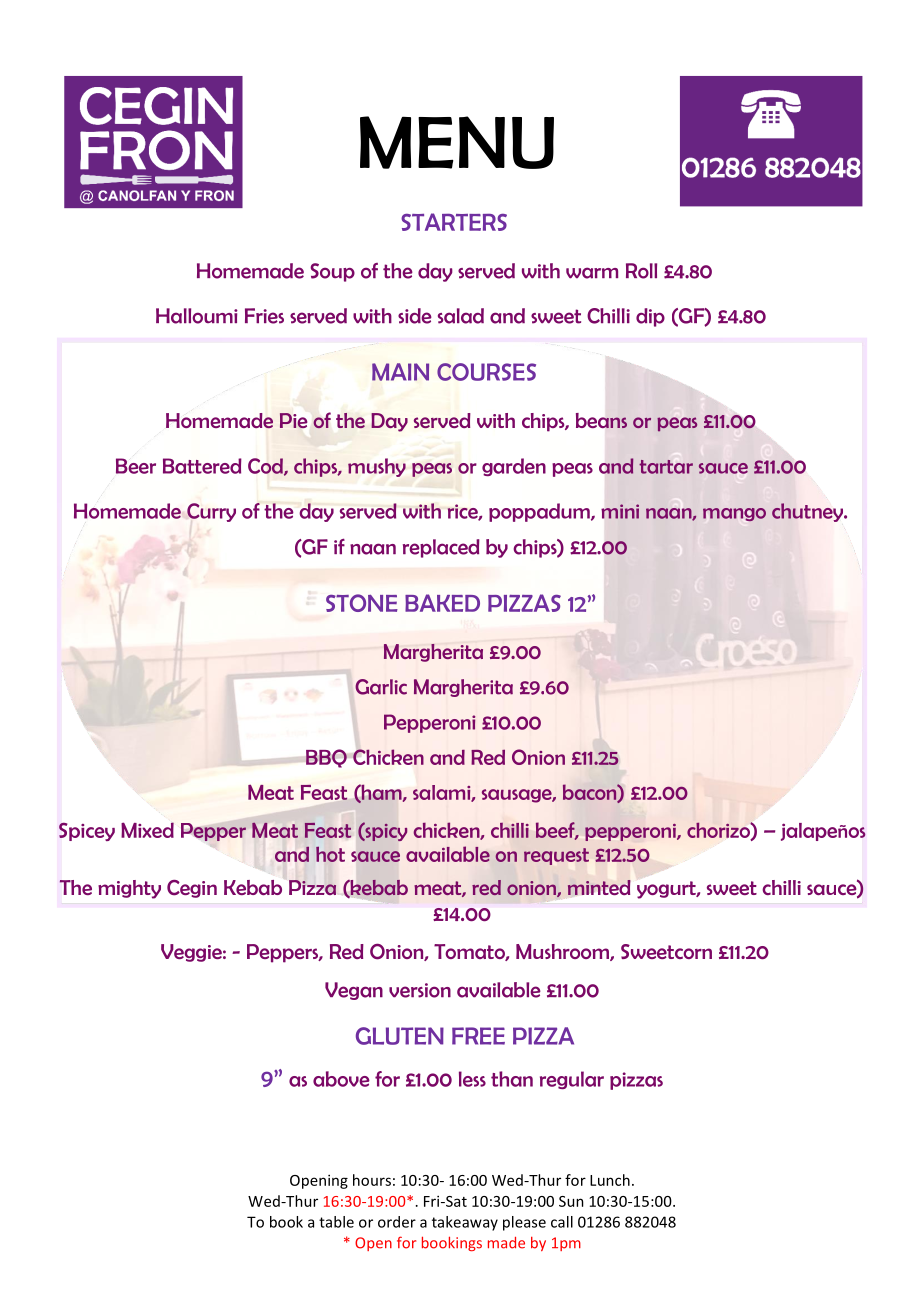 This image has width=924, height=1308. Describe the element at coordinates (641, 271) in the image. I see `Roll` at that location.
